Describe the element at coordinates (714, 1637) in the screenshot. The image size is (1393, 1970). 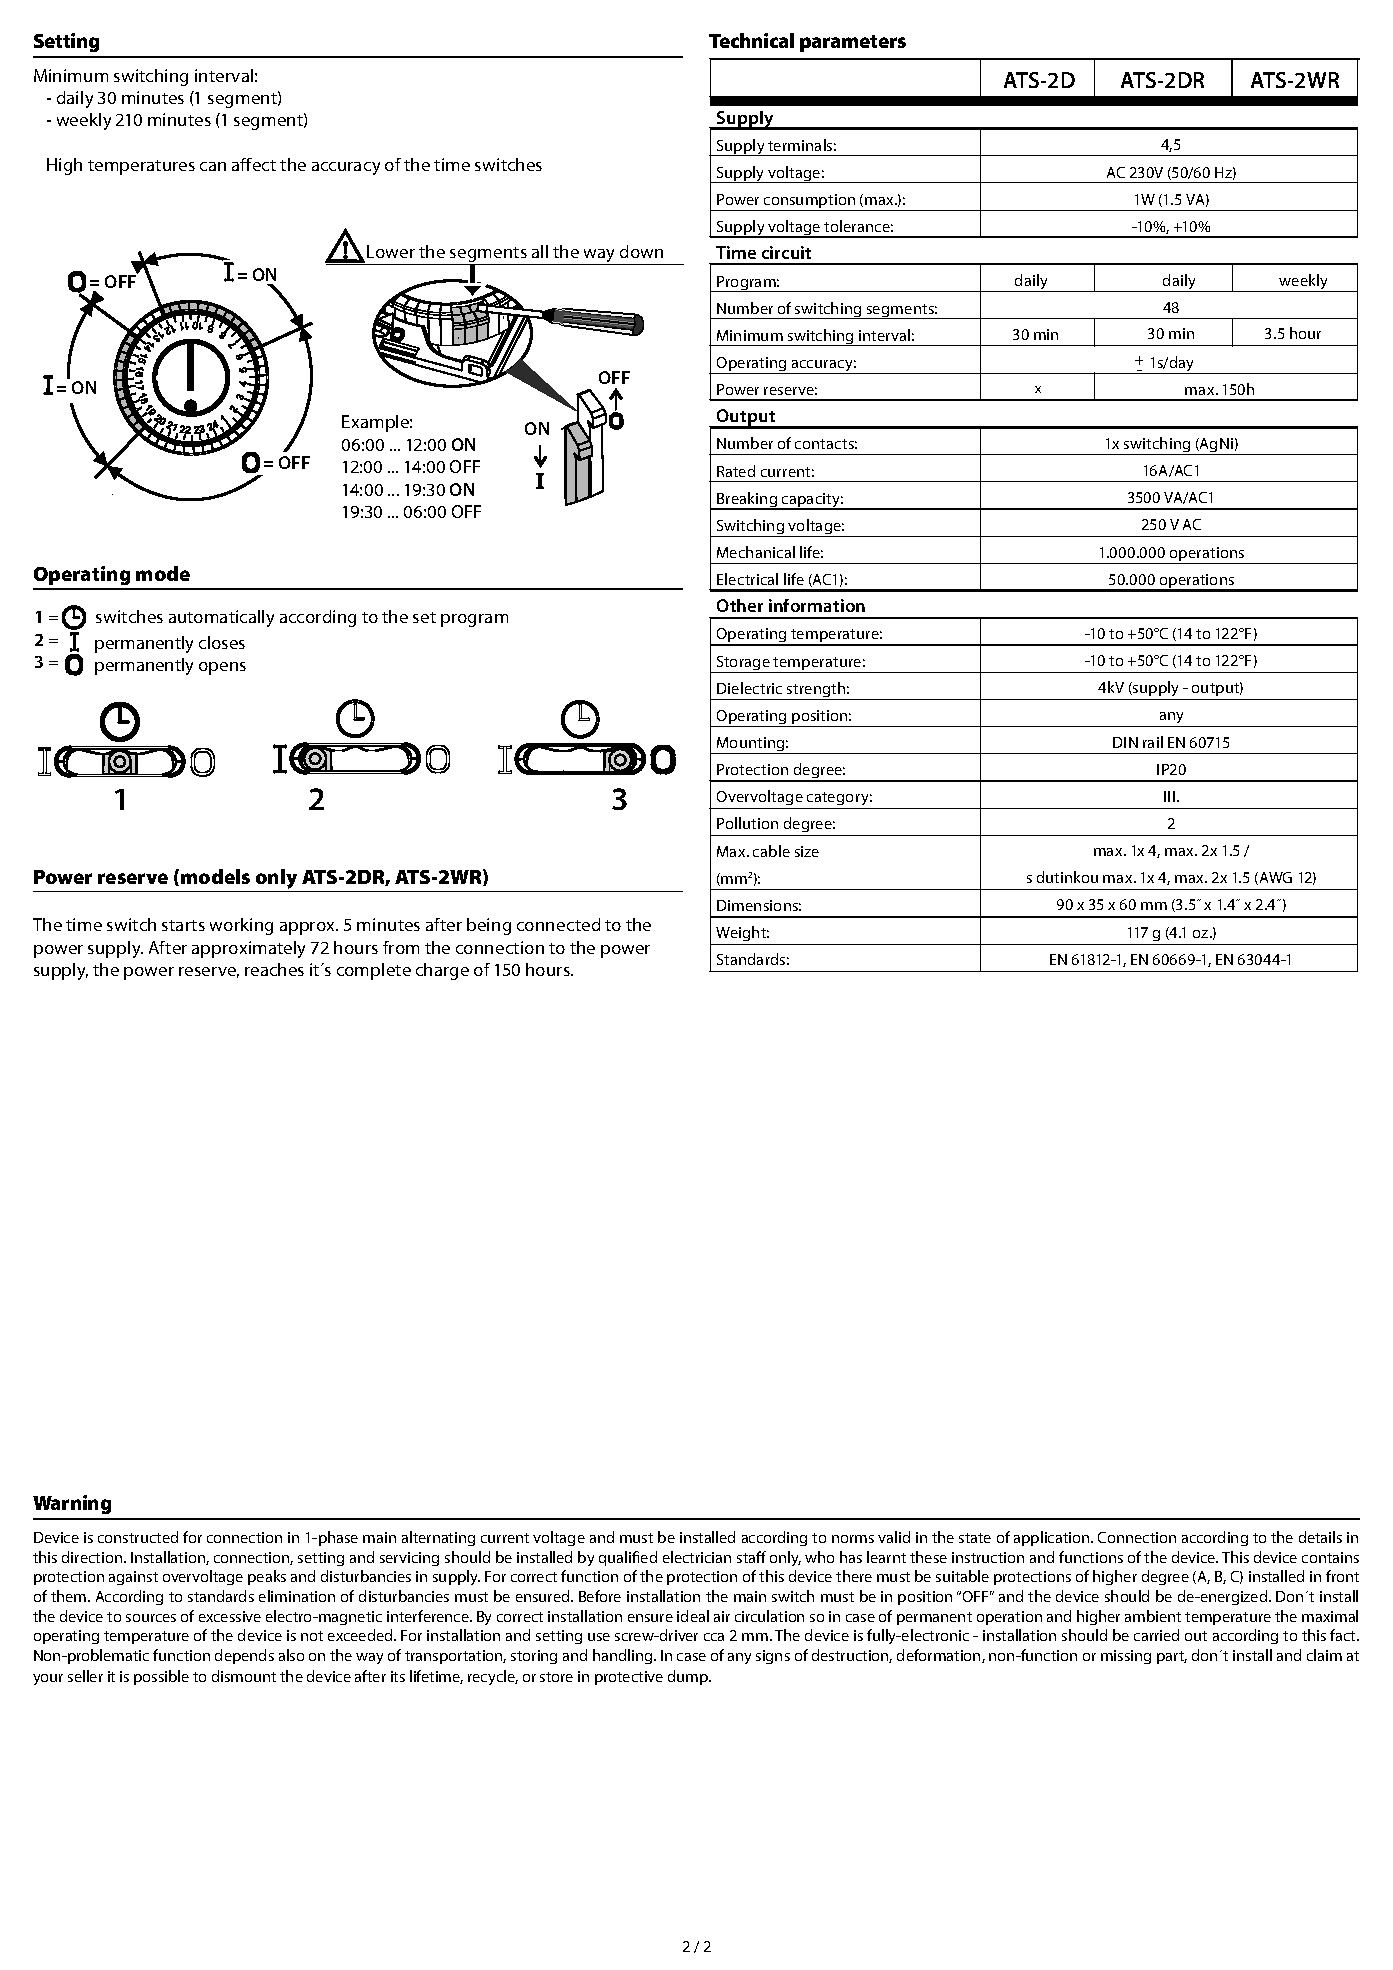
I see `cca` at that location.
